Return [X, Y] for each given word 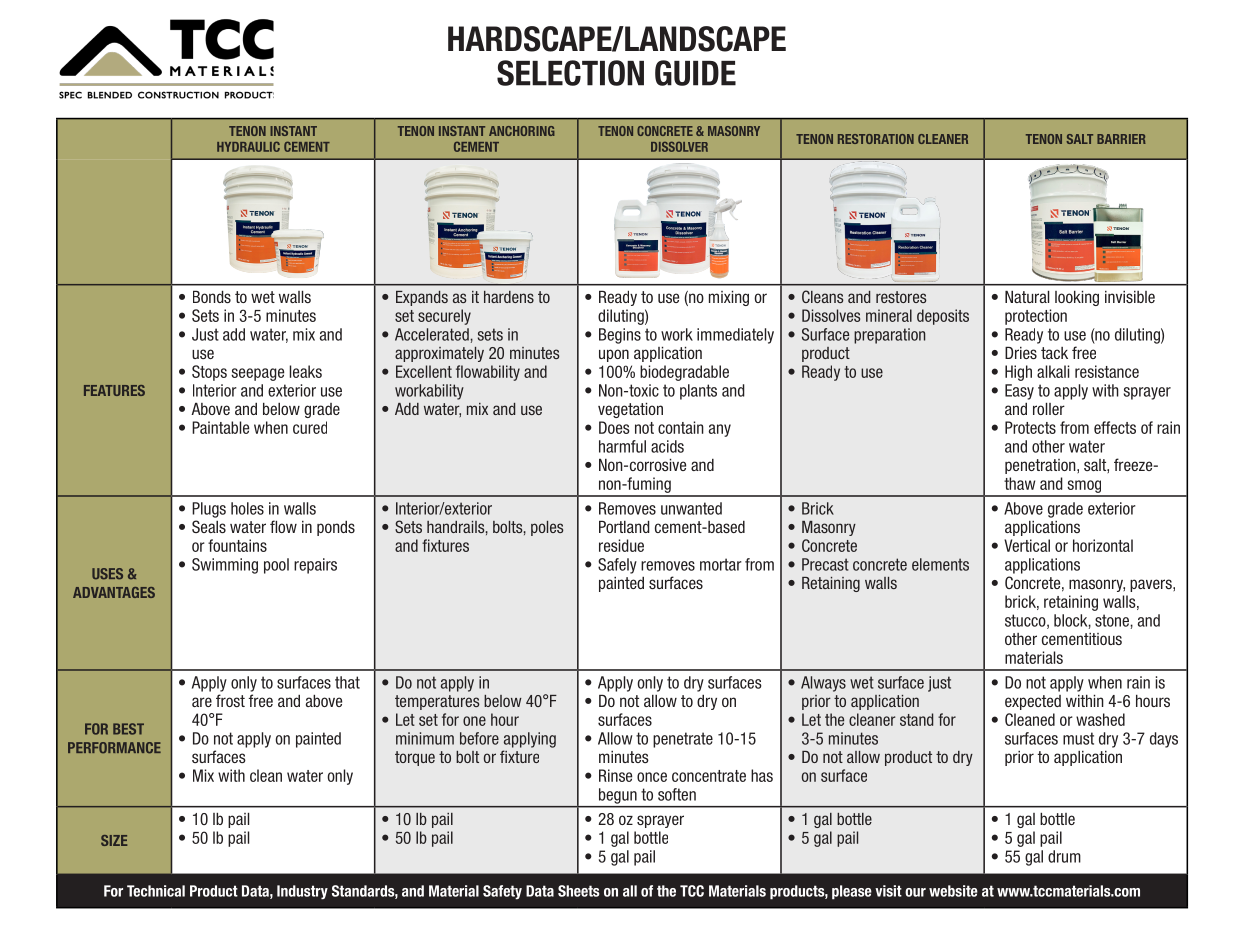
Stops [209, 373]
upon [614, 355]
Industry [302, 892]
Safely [617, 566]
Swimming [225, 566]
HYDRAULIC [248, 146]
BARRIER [1121, 139]
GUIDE [695, 73]
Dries [1021, 353]
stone [1113, 620]
